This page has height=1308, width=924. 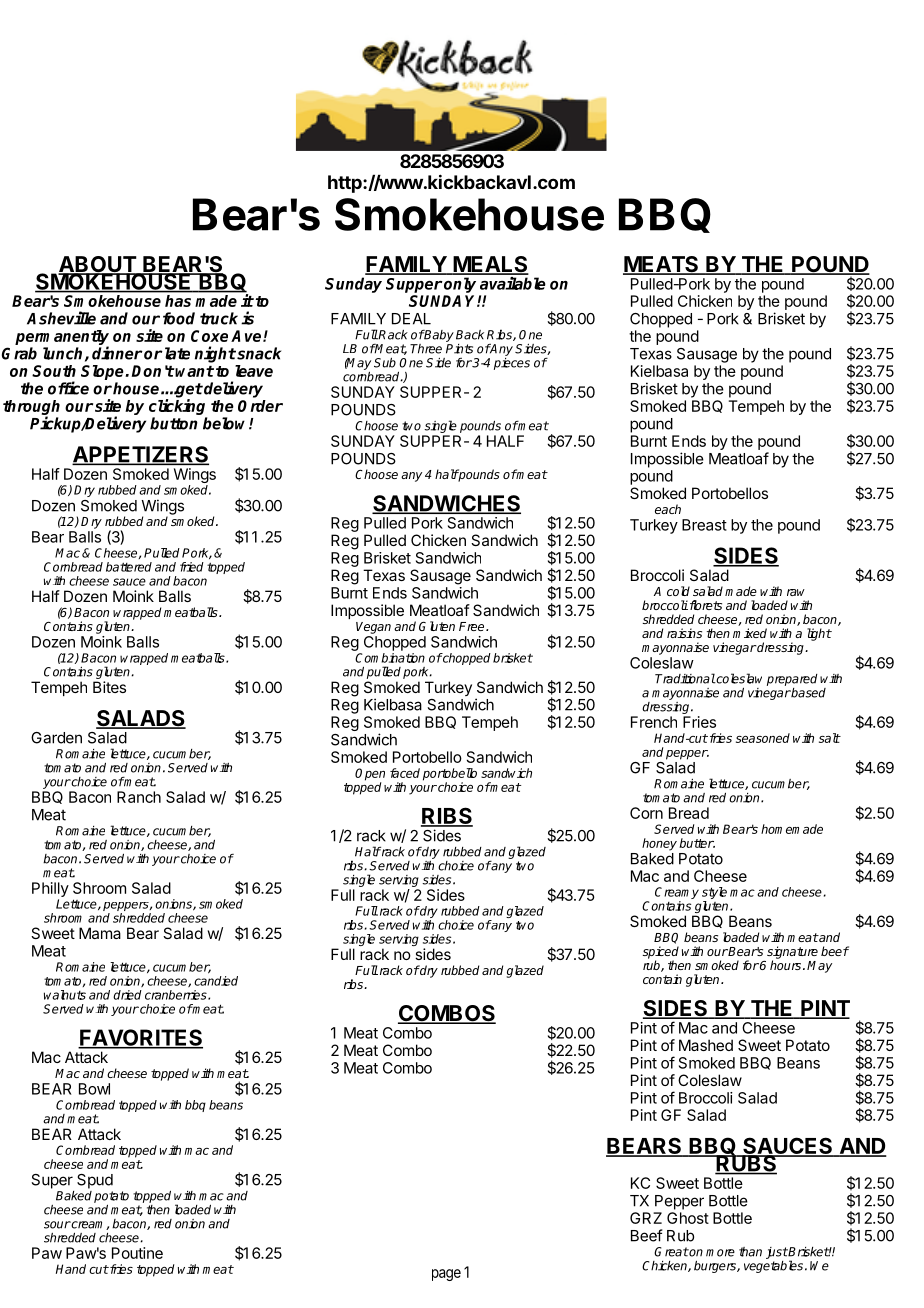 I want to click on faced, so click(x=405, y=773).
